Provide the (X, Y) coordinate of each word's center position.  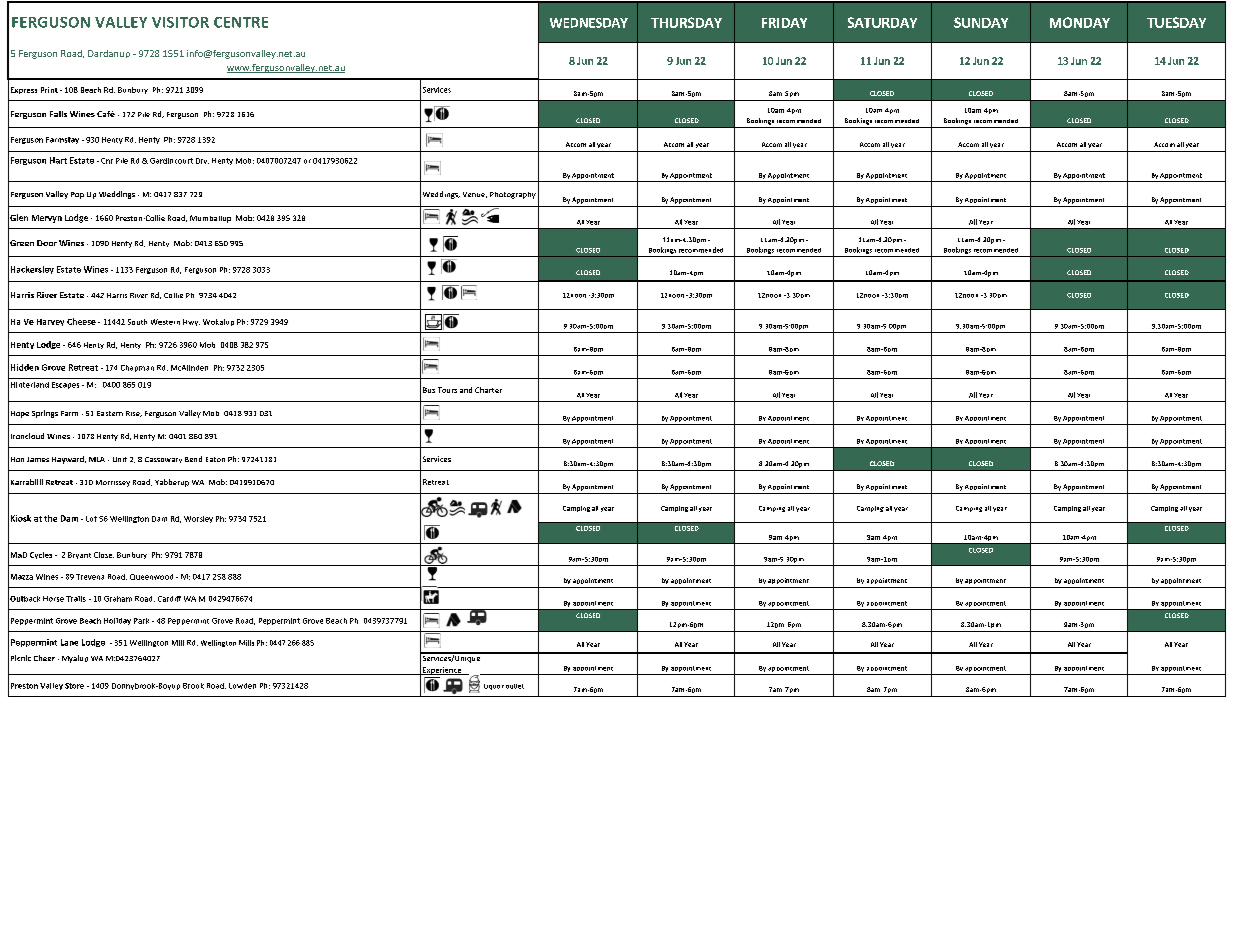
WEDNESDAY (589, 23)
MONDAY (1080, 22)
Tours (447, 390)
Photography (513, 195)
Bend (193, 459)
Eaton (215, 459)
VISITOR (180, 22)
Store (74, 686)
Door (47, 243)
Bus (429, 390)
